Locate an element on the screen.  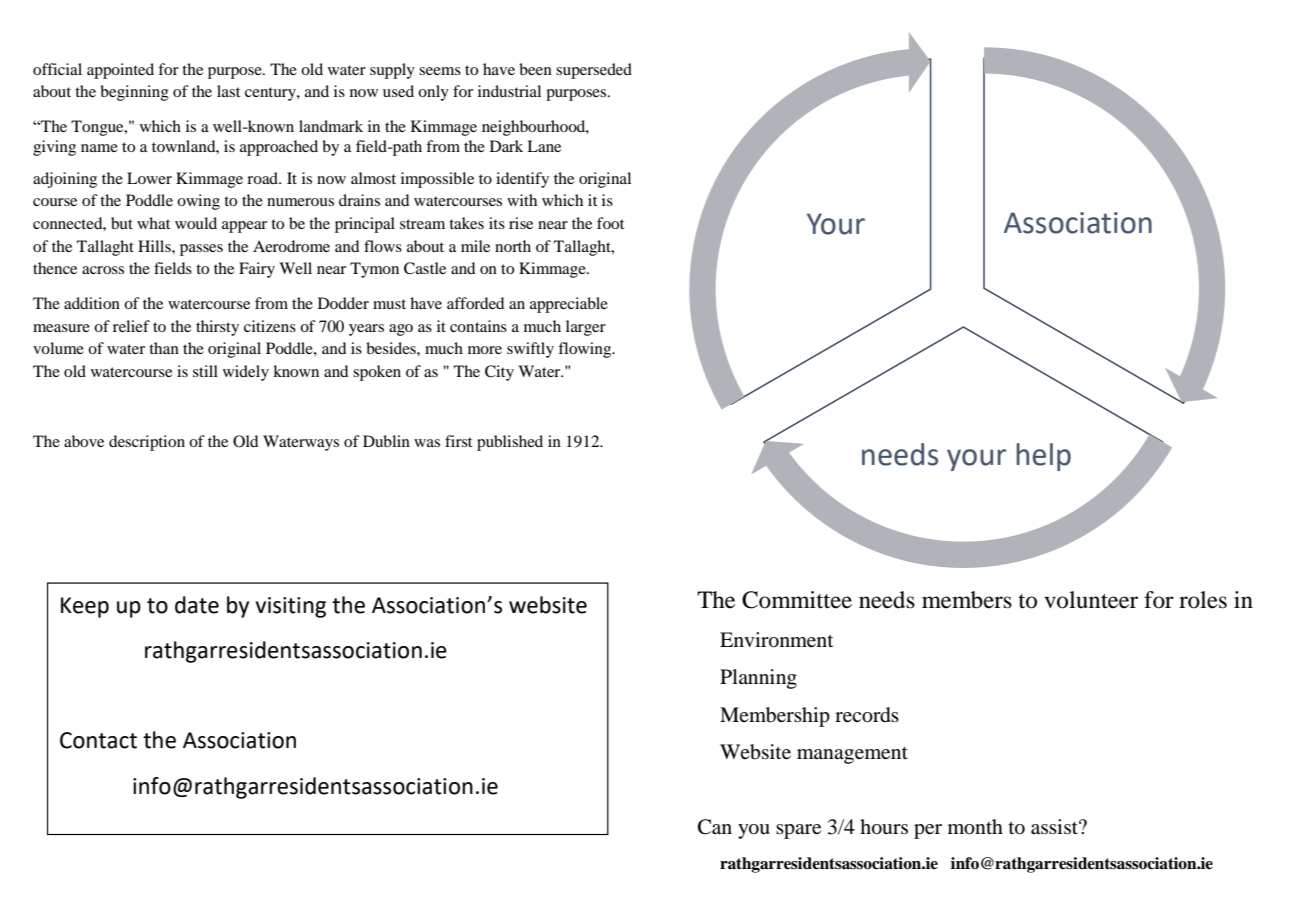
assist is located at coordinates (1055, 827).
